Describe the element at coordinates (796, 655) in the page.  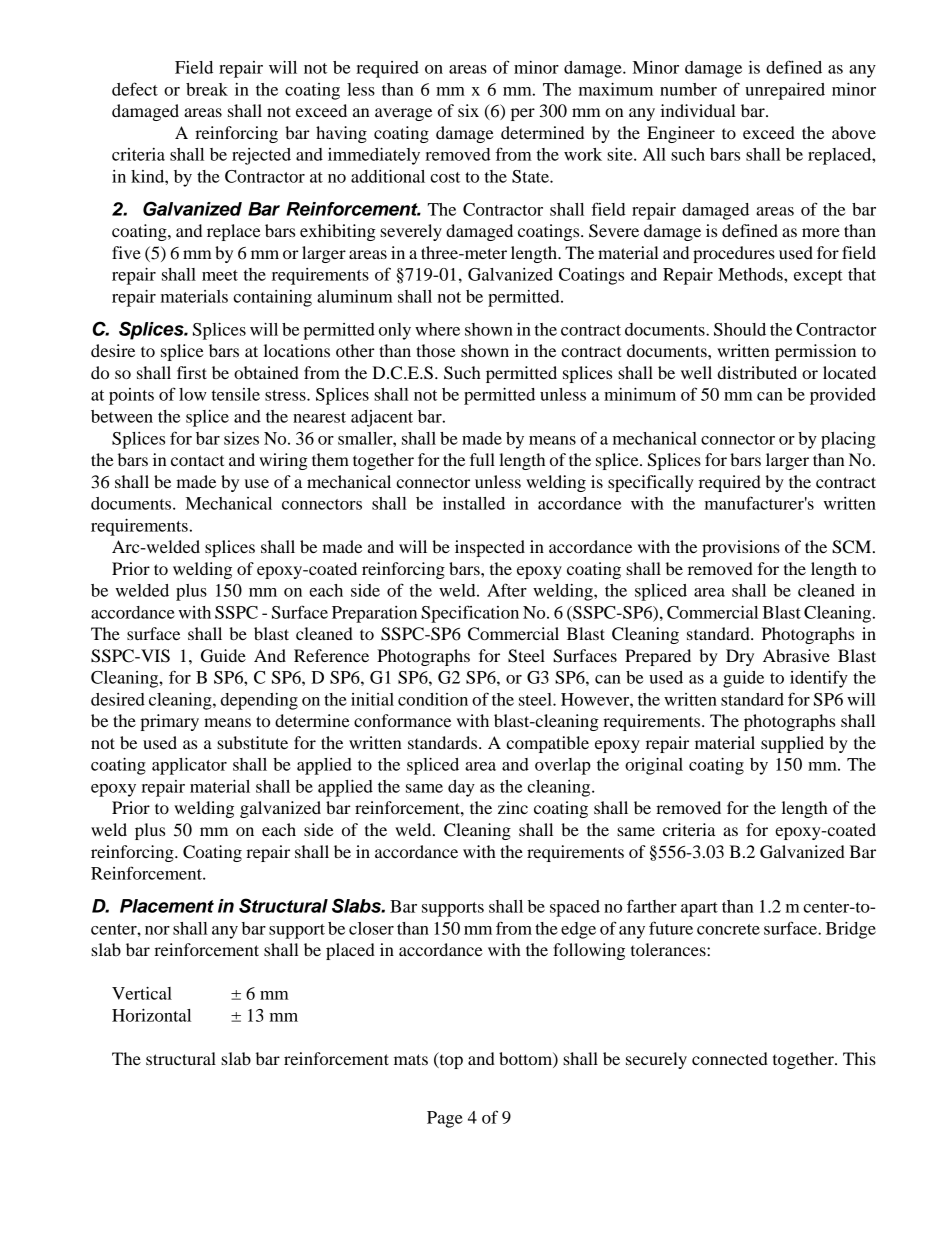
I see `Abrasive` at that location.
